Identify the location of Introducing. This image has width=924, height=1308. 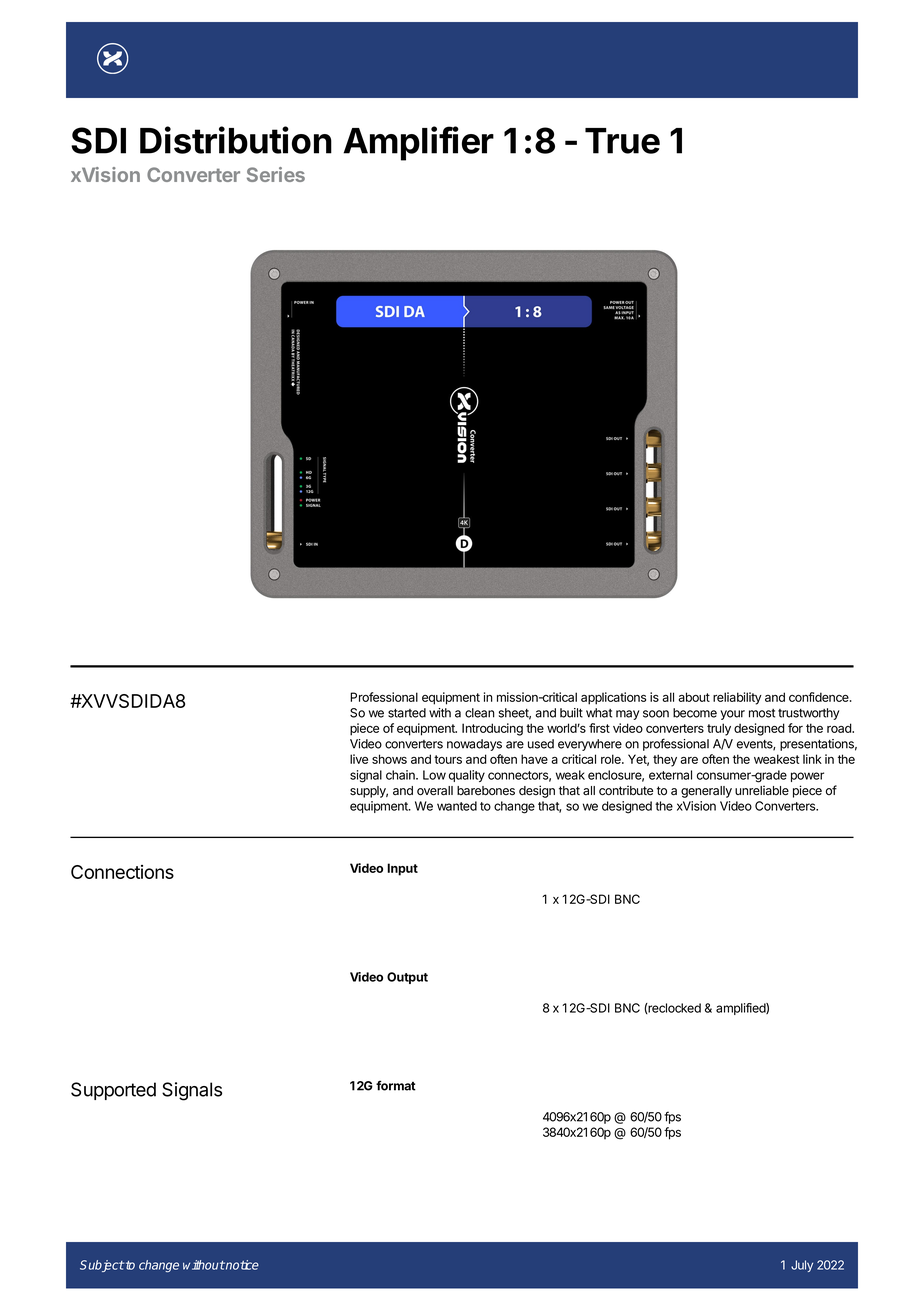
(492, 729).
